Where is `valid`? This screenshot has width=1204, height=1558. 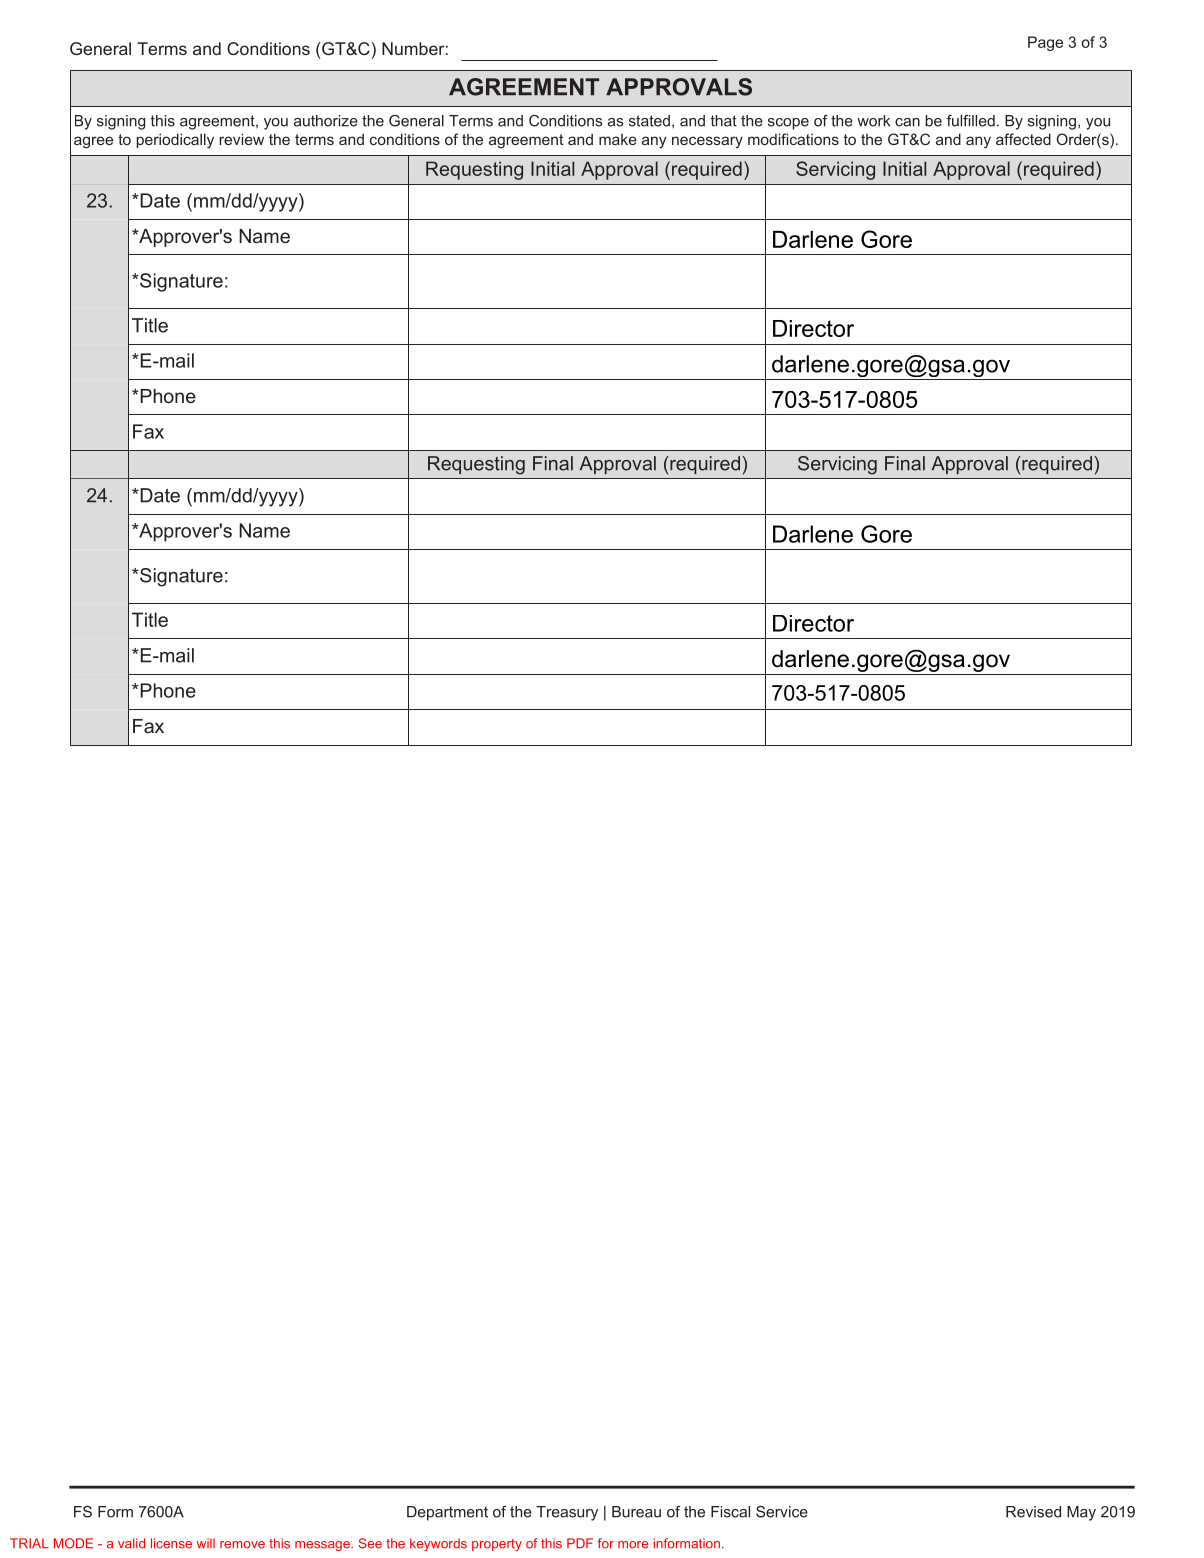 valid is located at coordinates (131, 1543).
